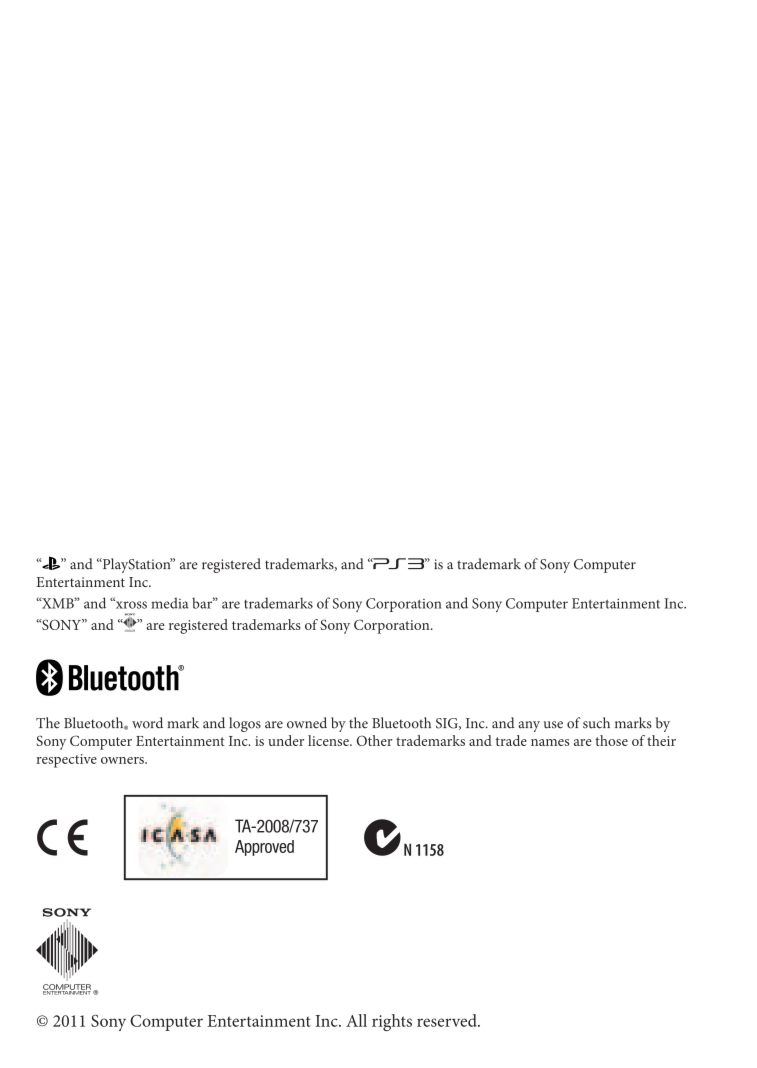 The width and height of the screenshot is (757, 1068). What do you see at coordinates (329, 740) in the screenshot?
I see `license` at bounding box center [329, 740].
